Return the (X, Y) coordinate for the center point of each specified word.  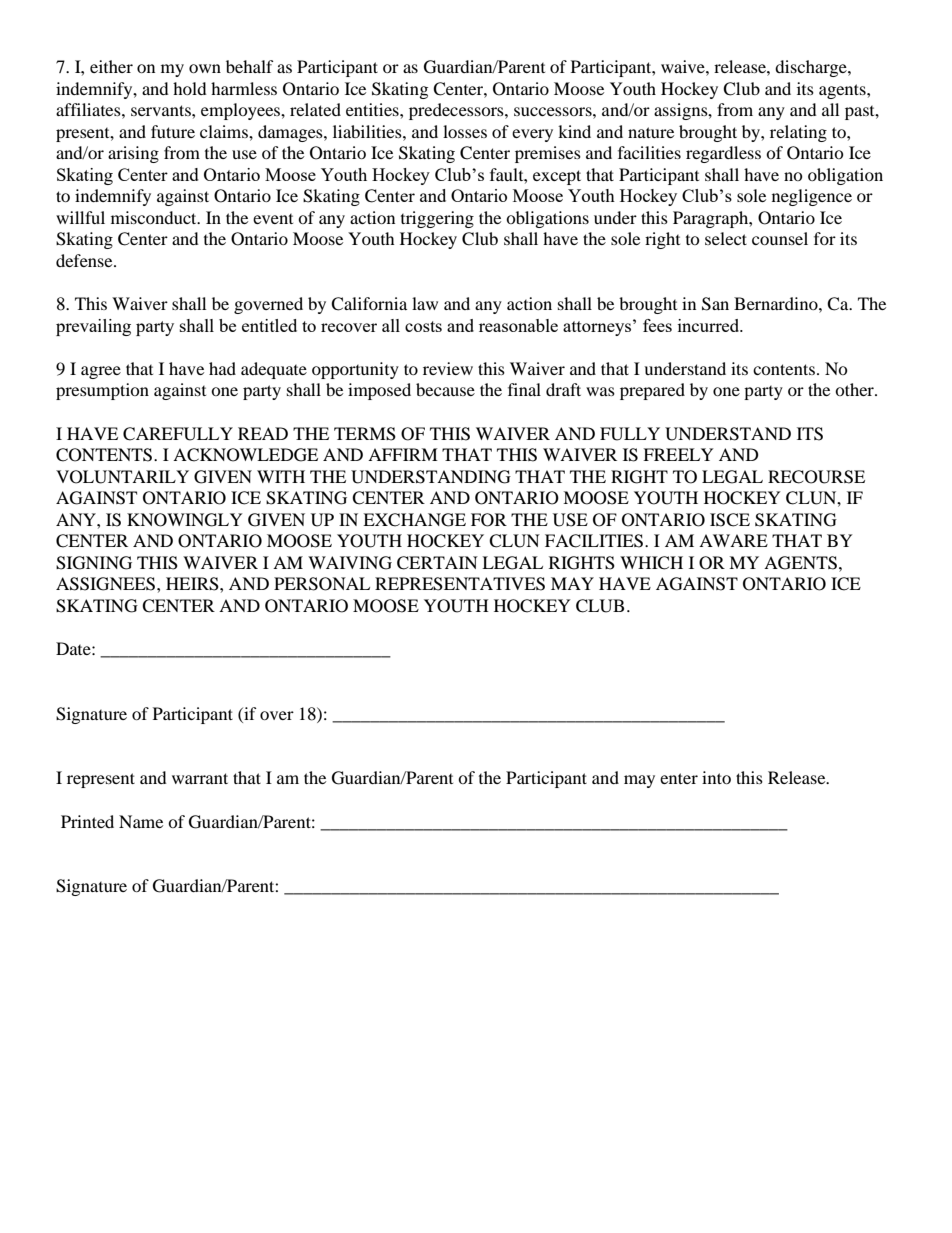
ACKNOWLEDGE (245, 455)
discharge (812, 68)
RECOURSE (816, 477)
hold (190, 88)
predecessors (457, 111)
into (716, 777)
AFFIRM (403, 454)
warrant (200, 778)
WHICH (651, 563)
